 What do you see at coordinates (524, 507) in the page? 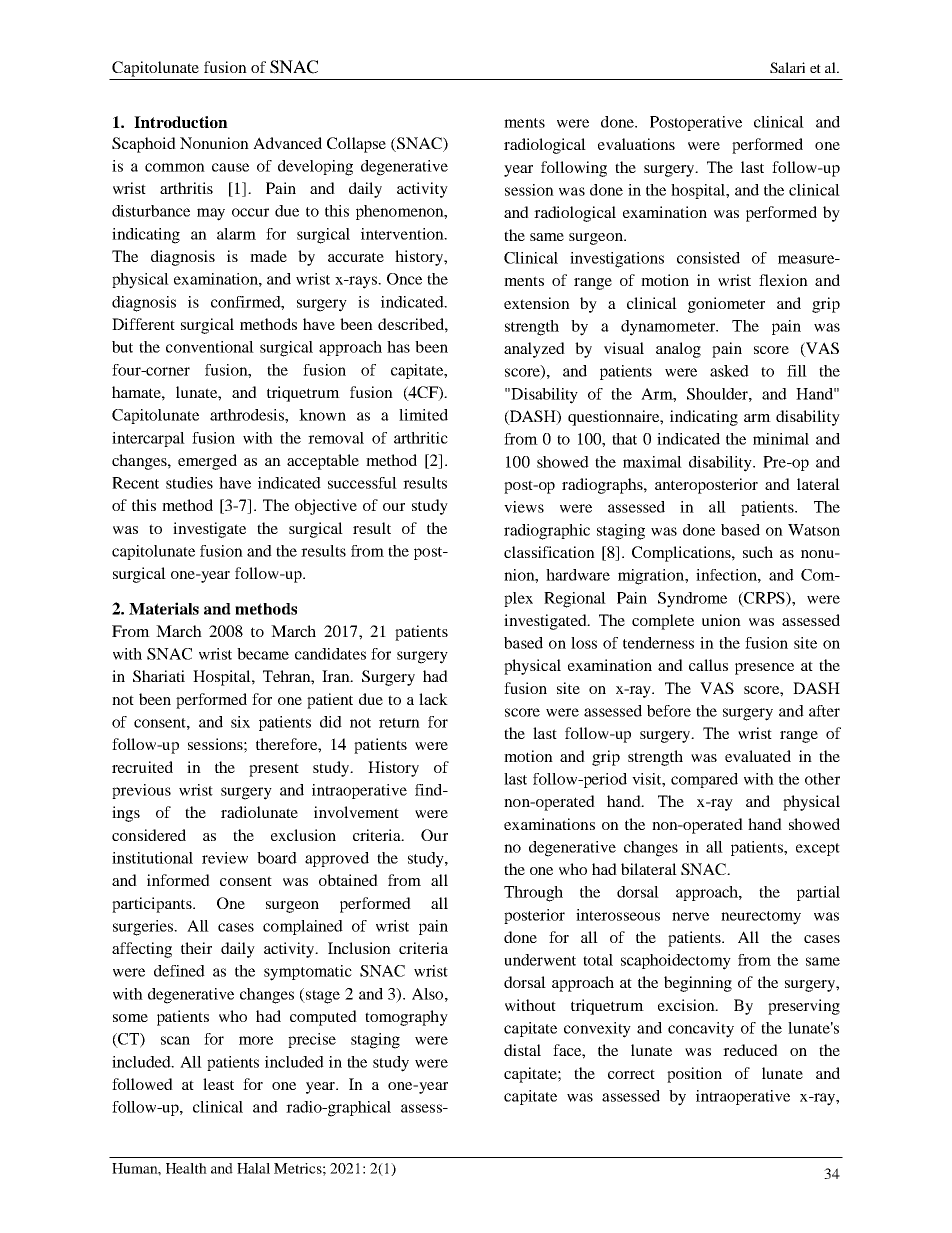
I see `views` at bounding box center [524, 507].
